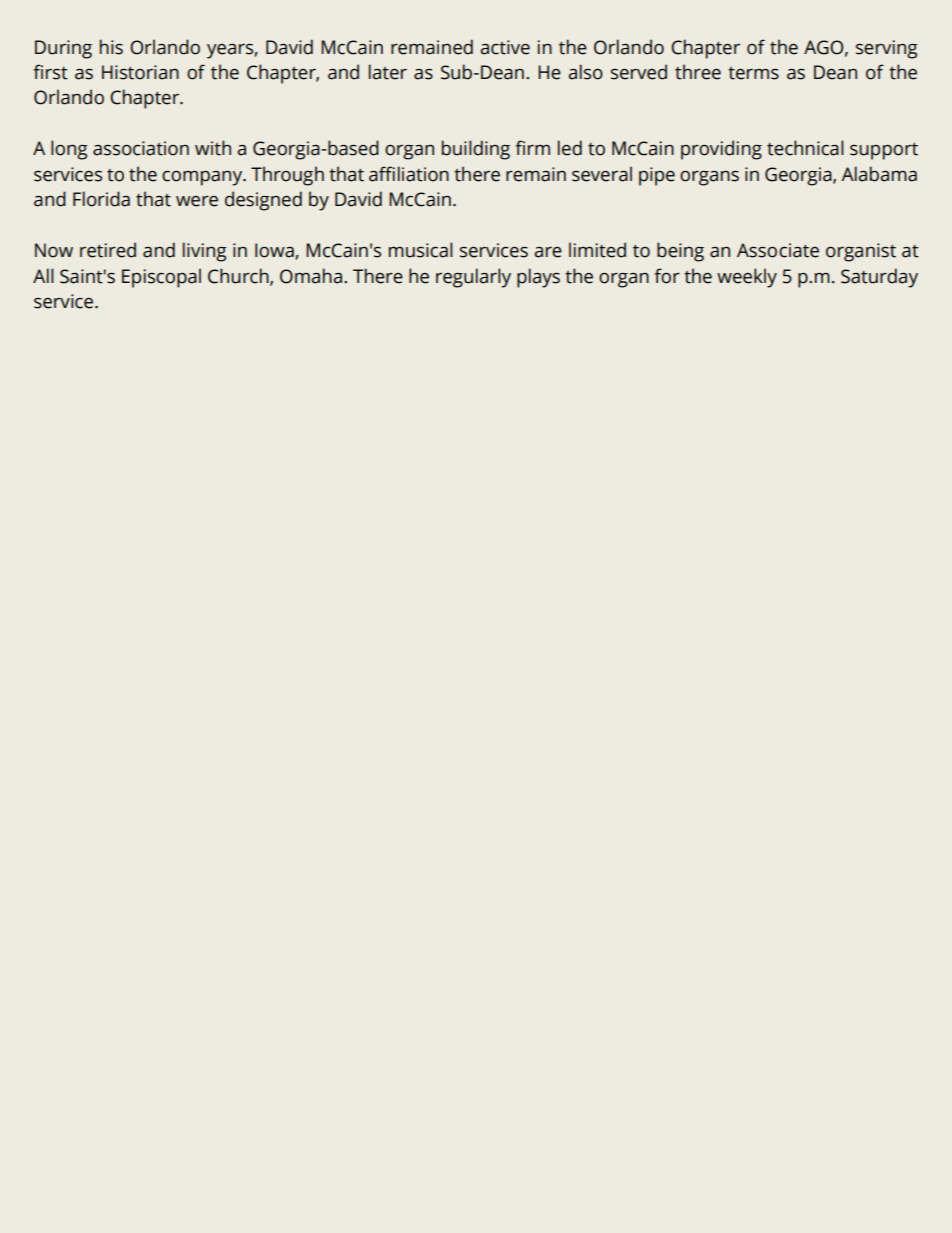 The width and height of the screenshot is (952, 1233). I want to click on Associate, so click(778, 250).
